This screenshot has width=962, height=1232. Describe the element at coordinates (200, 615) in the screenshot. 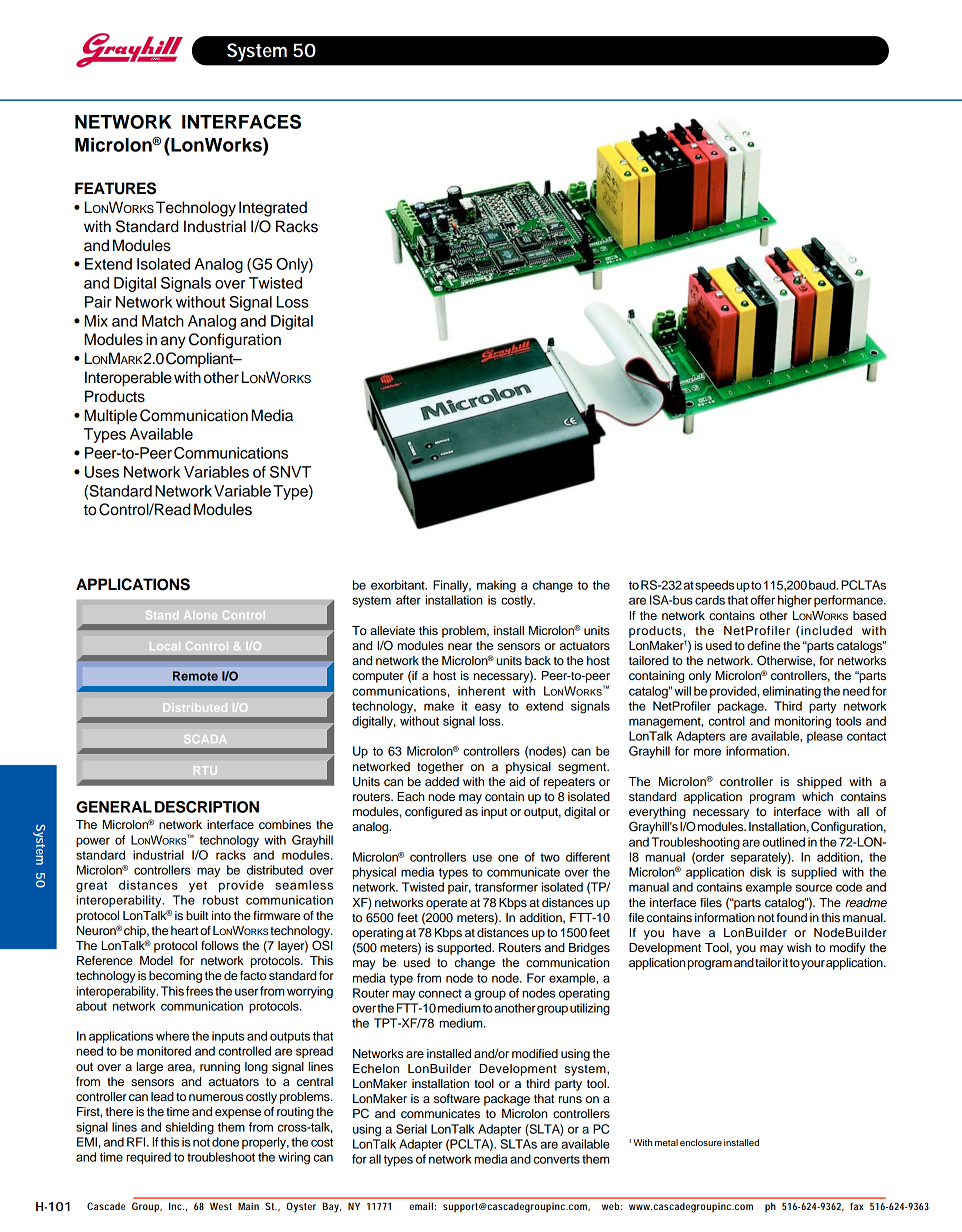

I see `Alone` at that location.
